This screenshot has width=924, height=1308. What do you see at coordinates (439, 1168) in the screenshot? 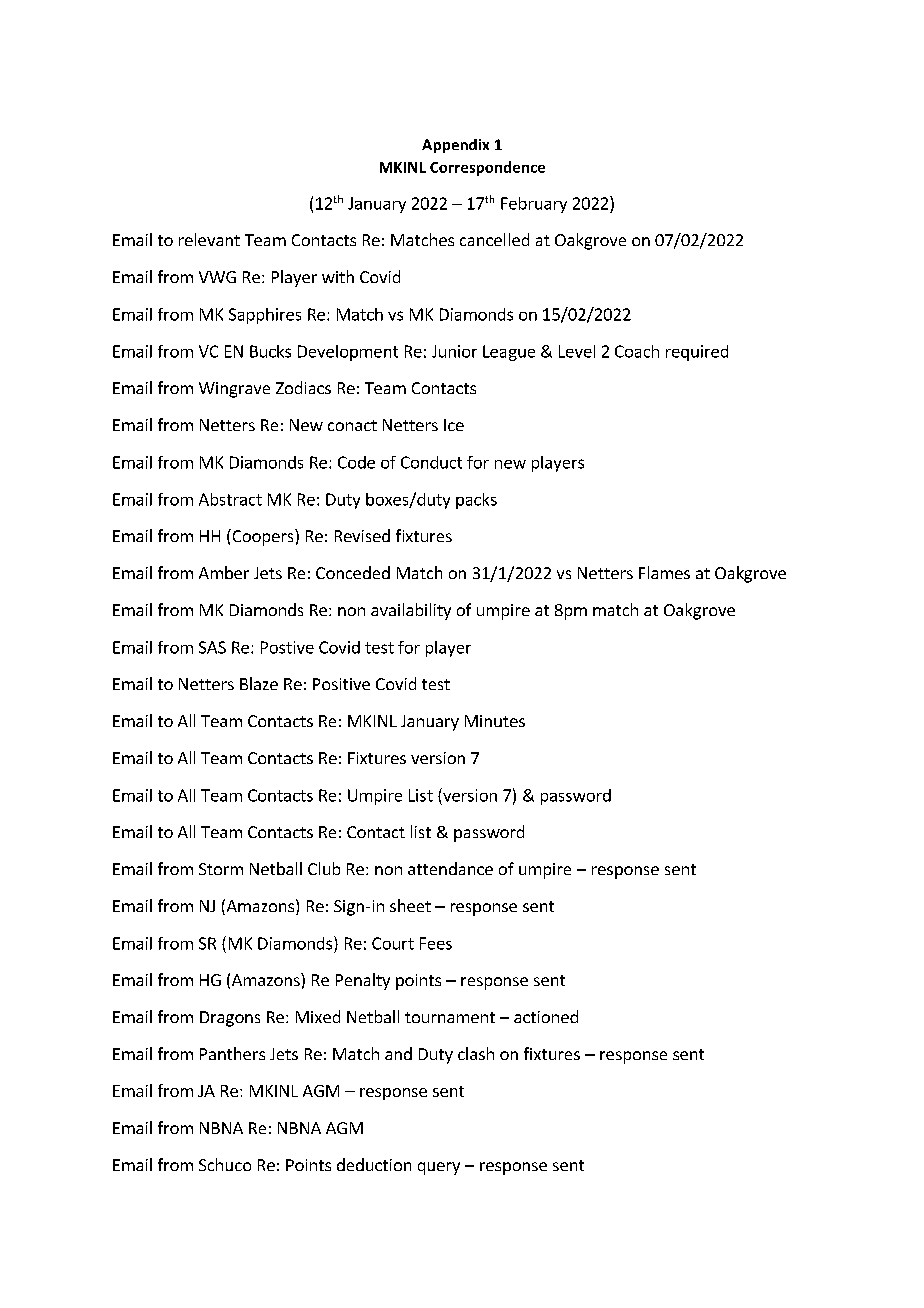
I see `query` at bounding box center [439, 1168].
